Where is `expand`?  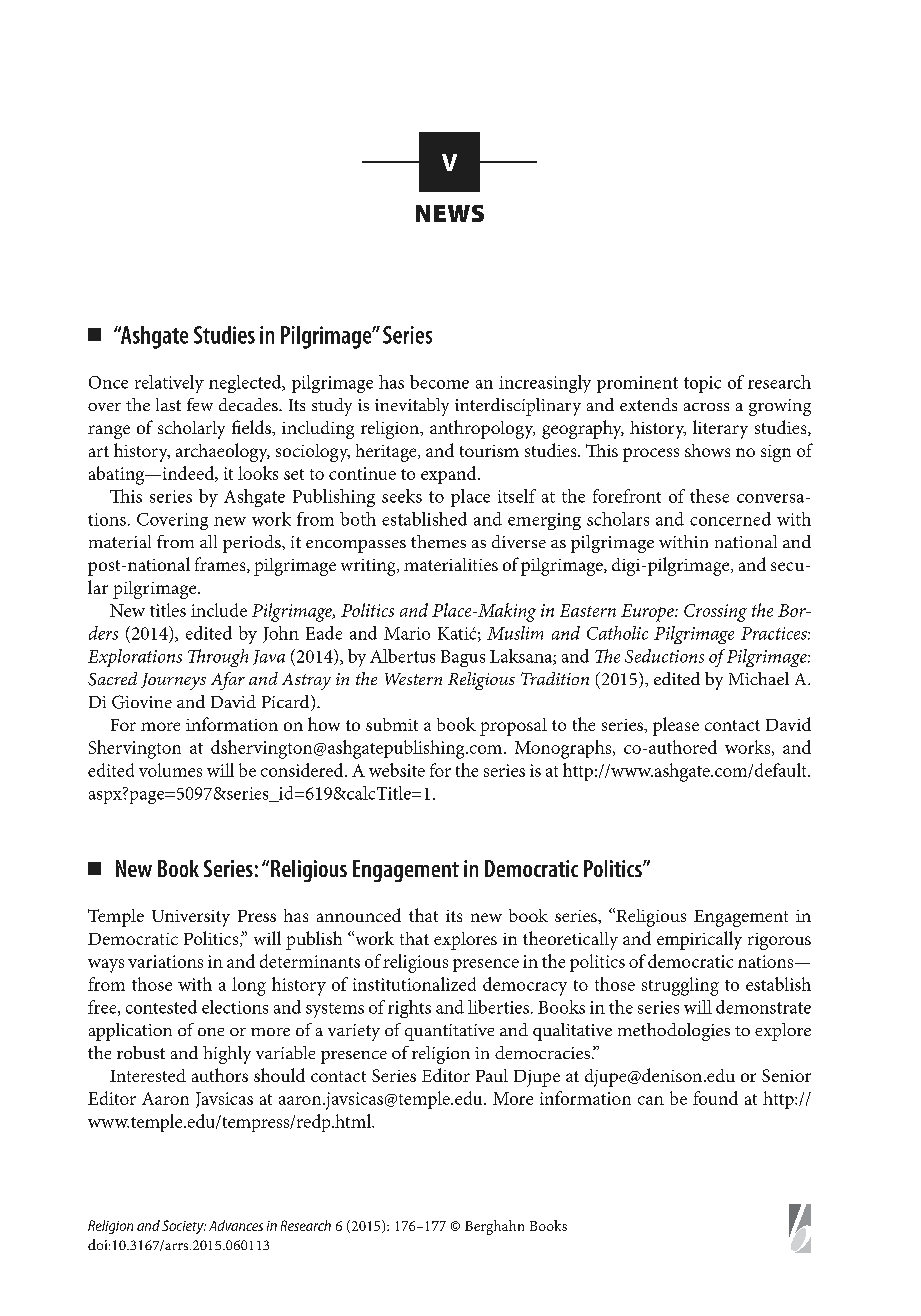
expand is located at coordinates (450, 475).
